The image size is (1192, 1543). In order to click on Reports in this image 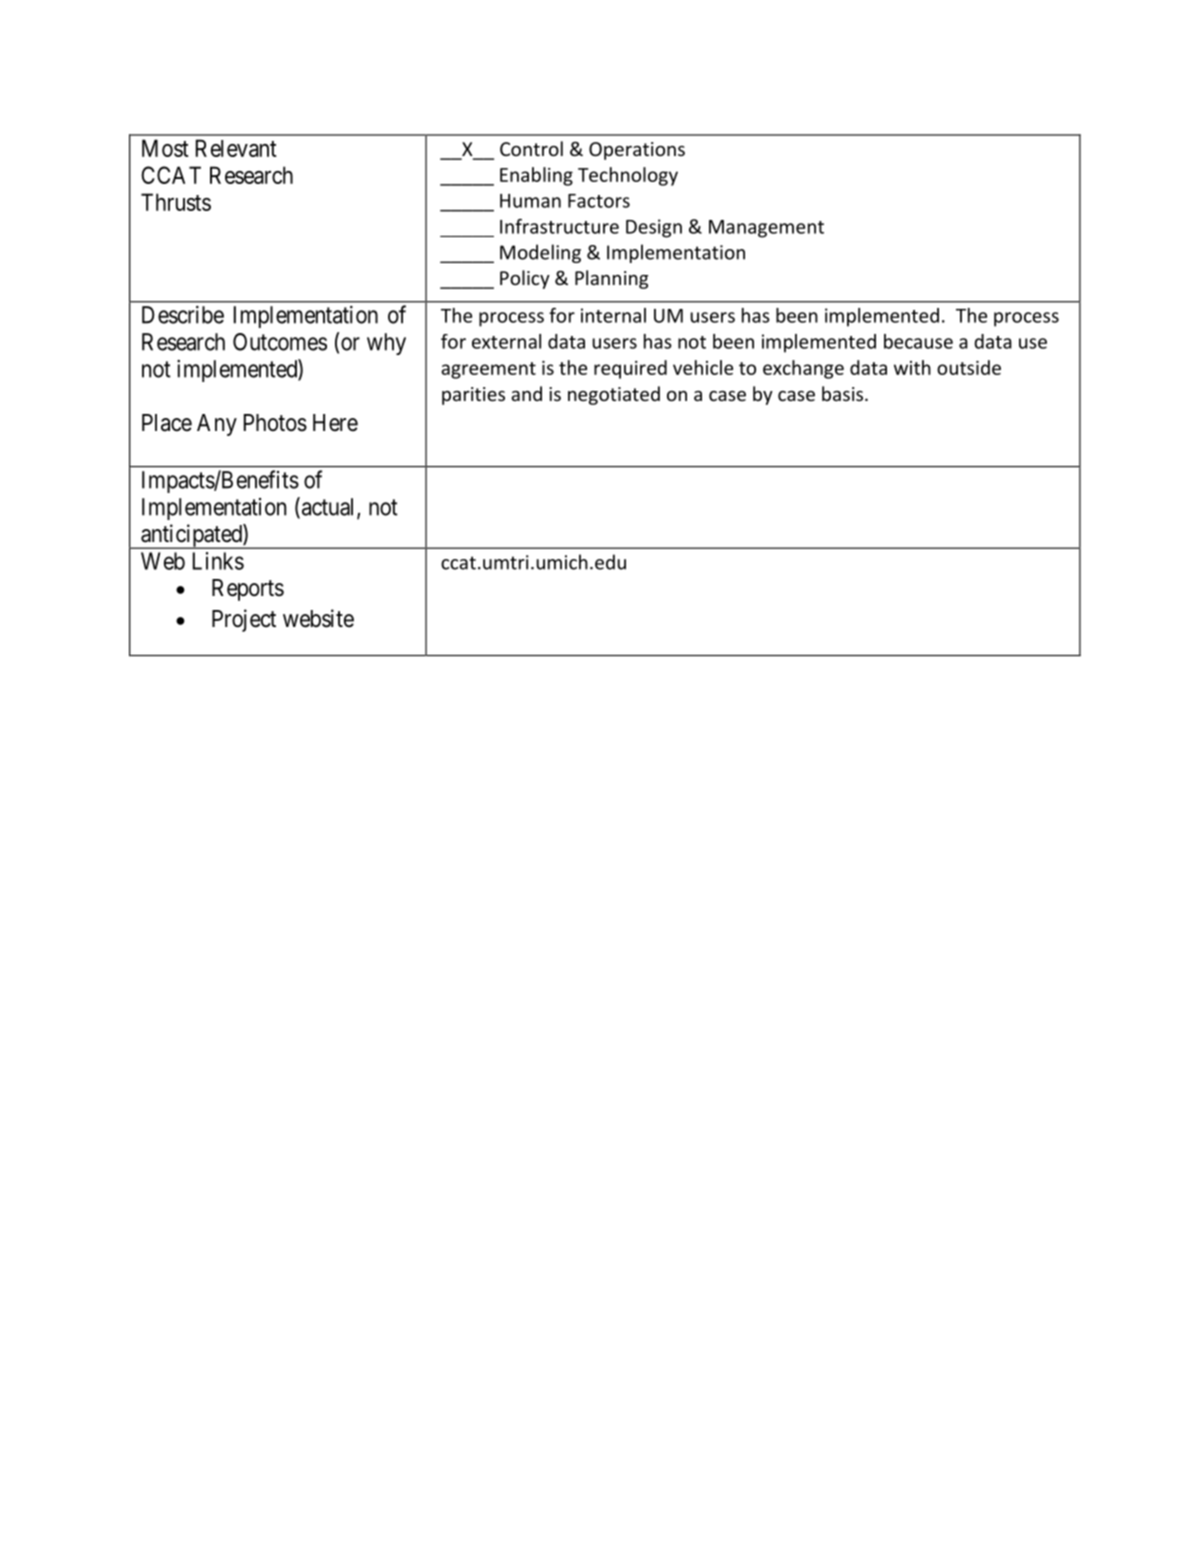, I will do `click(248, 590)`.
